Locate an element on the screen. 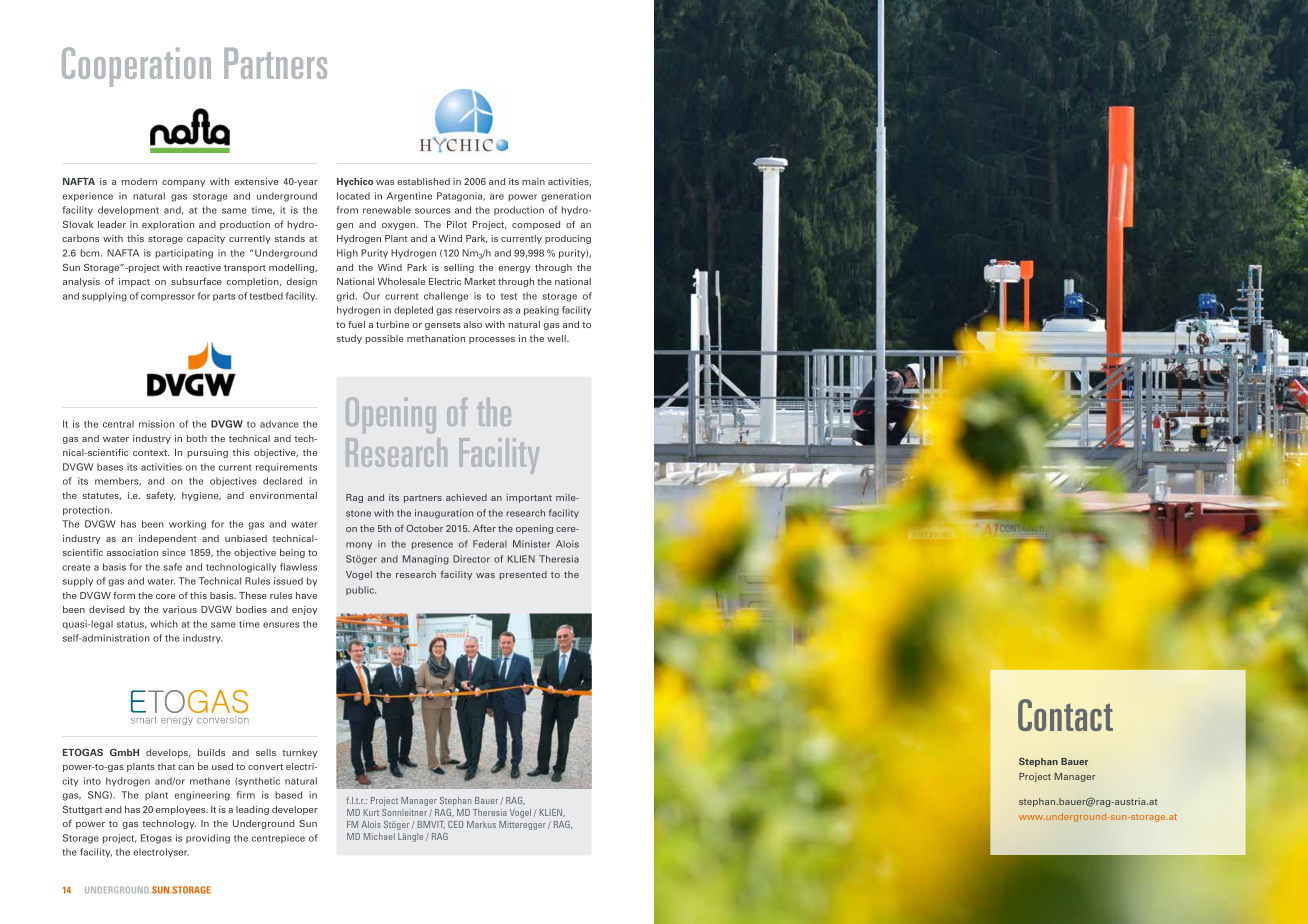  providing is located at coordinates (208, 839).
